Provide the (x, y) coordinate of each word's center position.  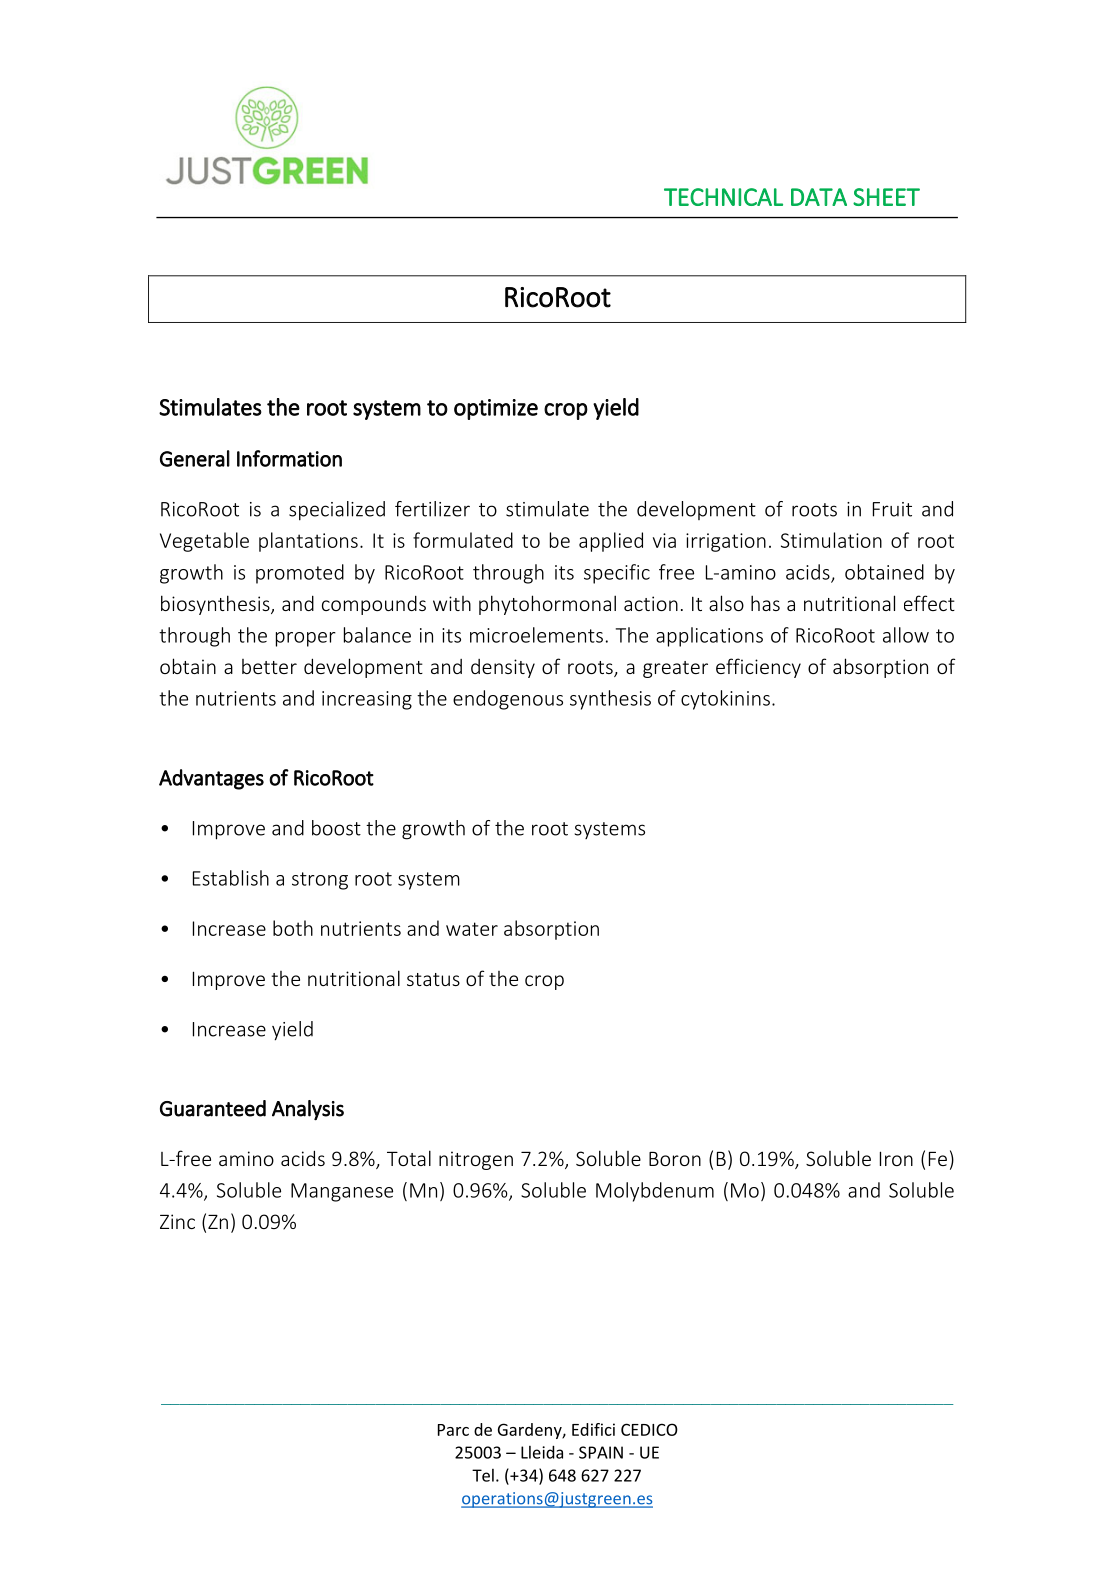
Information (289, 458)
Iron (896, 1158)
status (433, 979)
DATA (819, 197)
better (269, 666)
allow (906, 635)
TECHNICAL (723, 197)
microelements (536, 635)
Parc (453, 1430)
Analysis (308, 1110)
